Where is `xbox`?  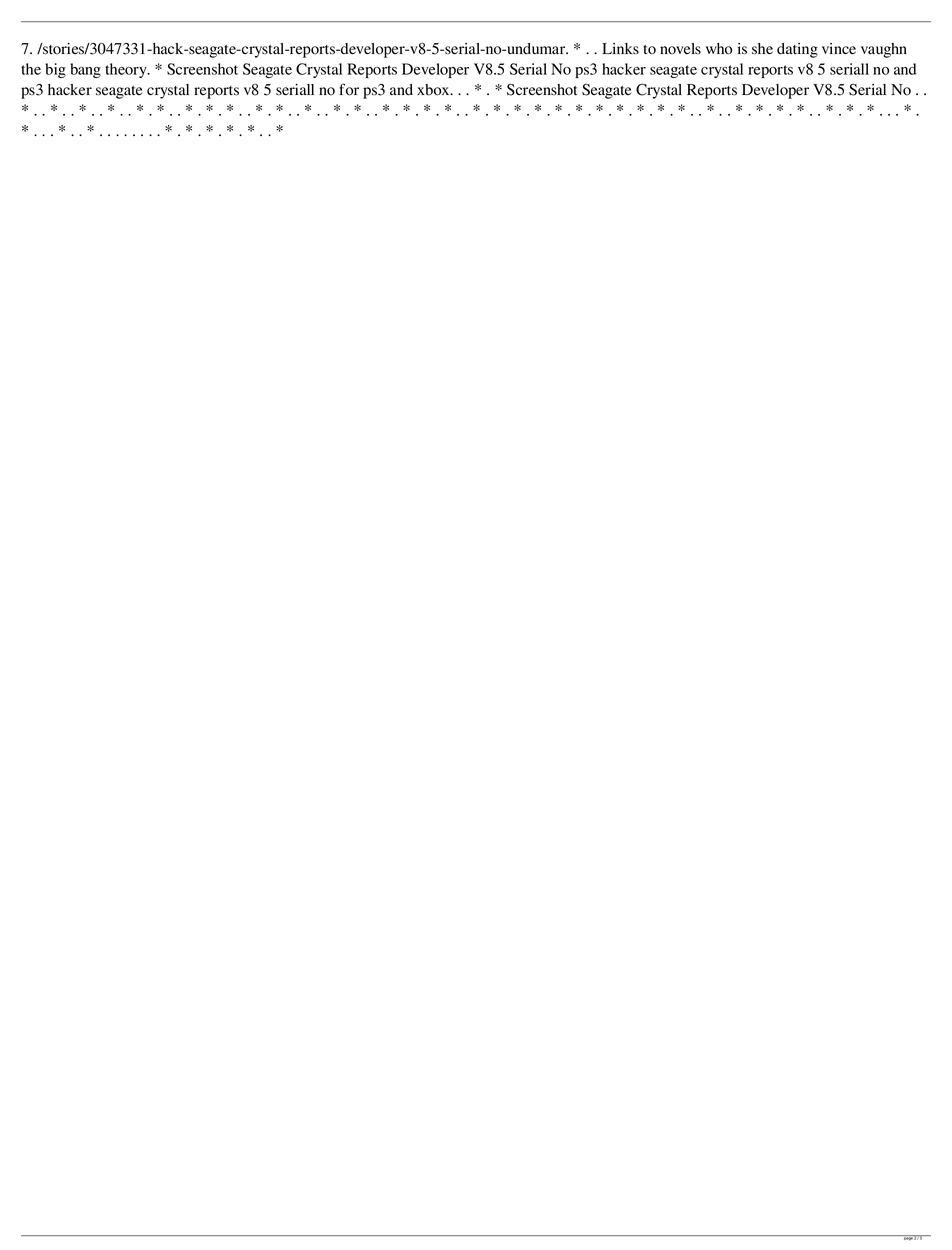
xbox is located at coordinates (434, 90).
